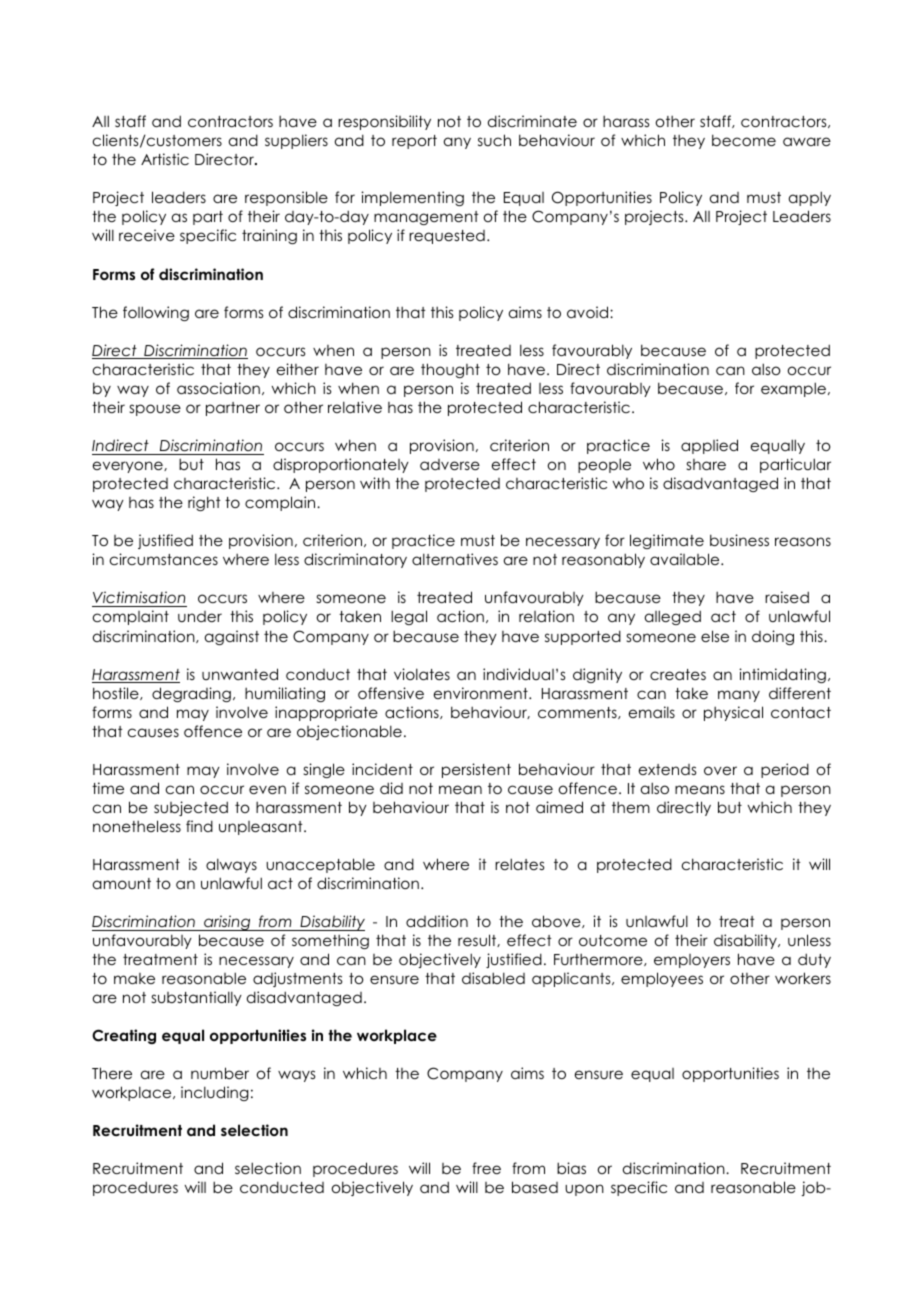  I want to click on violates, so click(422, 674).
